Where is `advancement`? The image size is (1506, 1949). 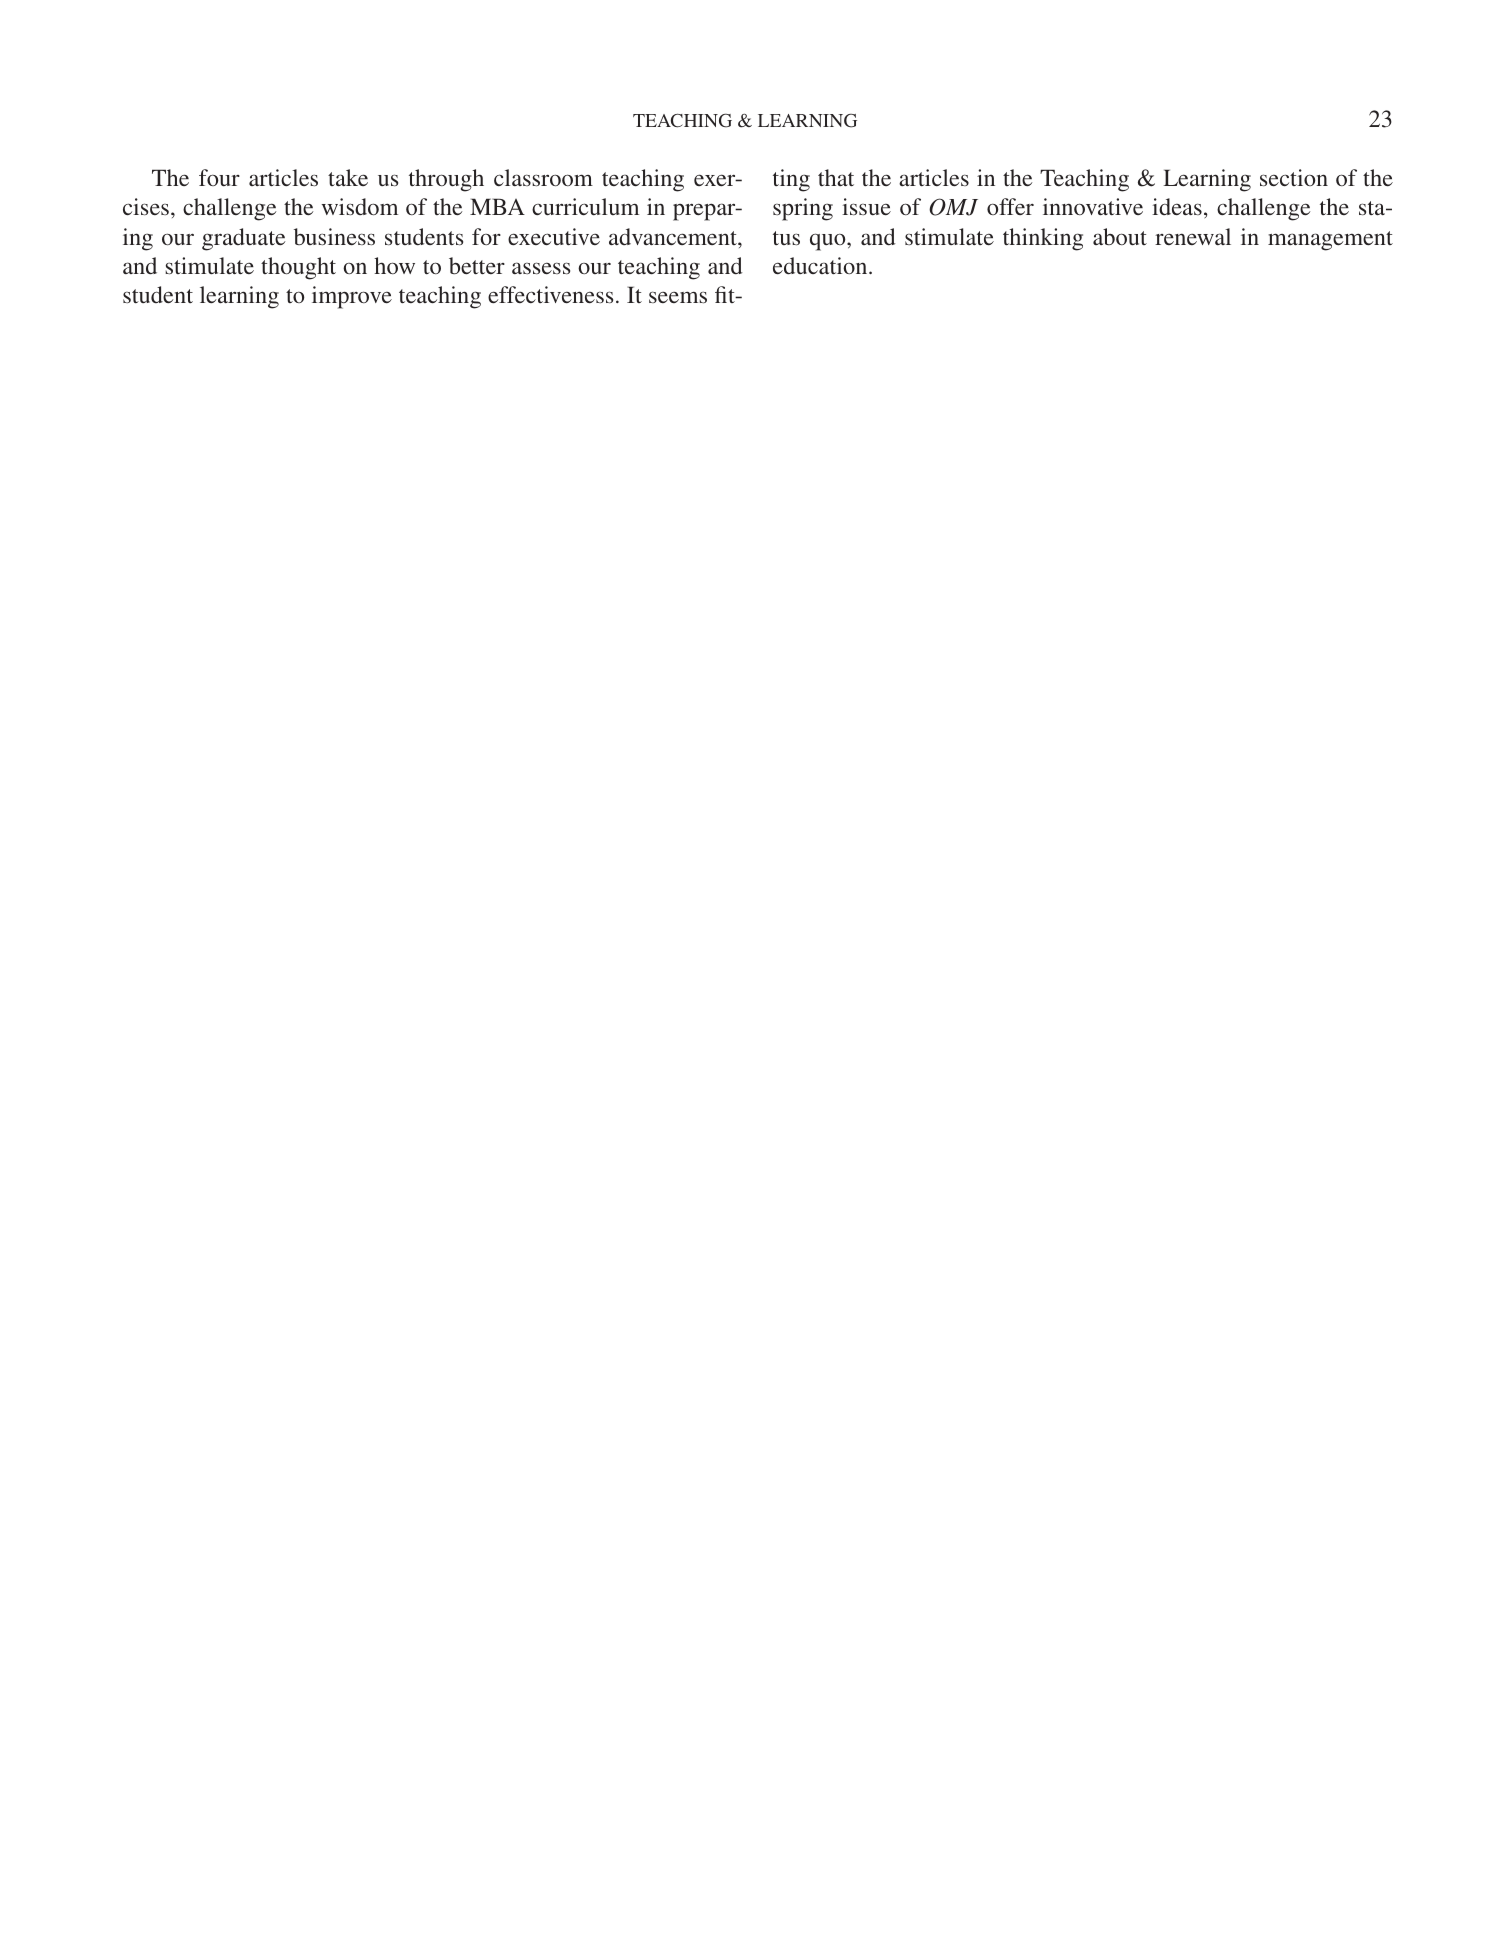
advancement is located at coordinates (674, 236).
